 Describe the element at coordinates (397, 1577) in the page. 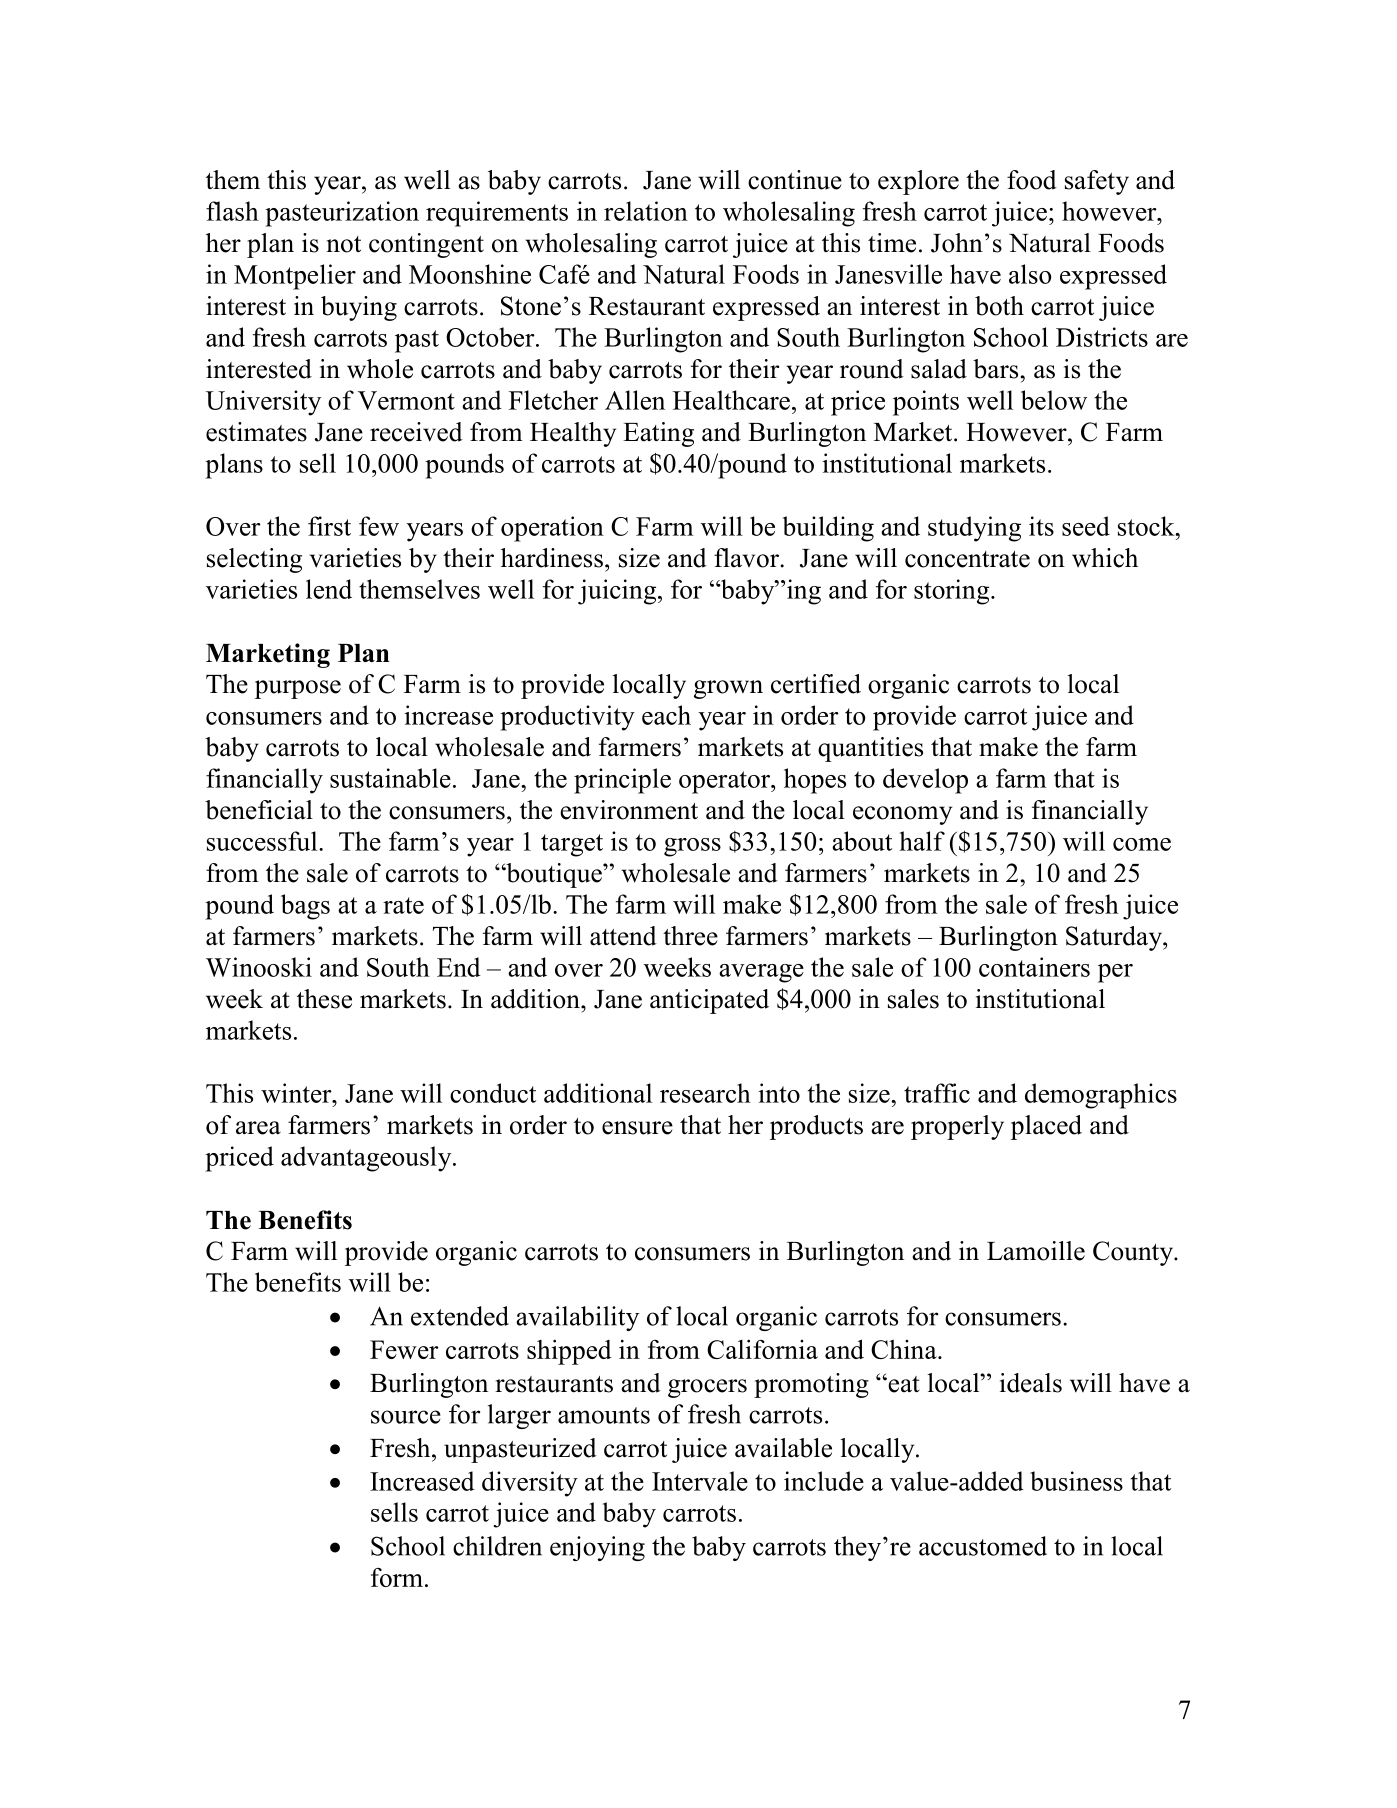

I see `form` at that location.
